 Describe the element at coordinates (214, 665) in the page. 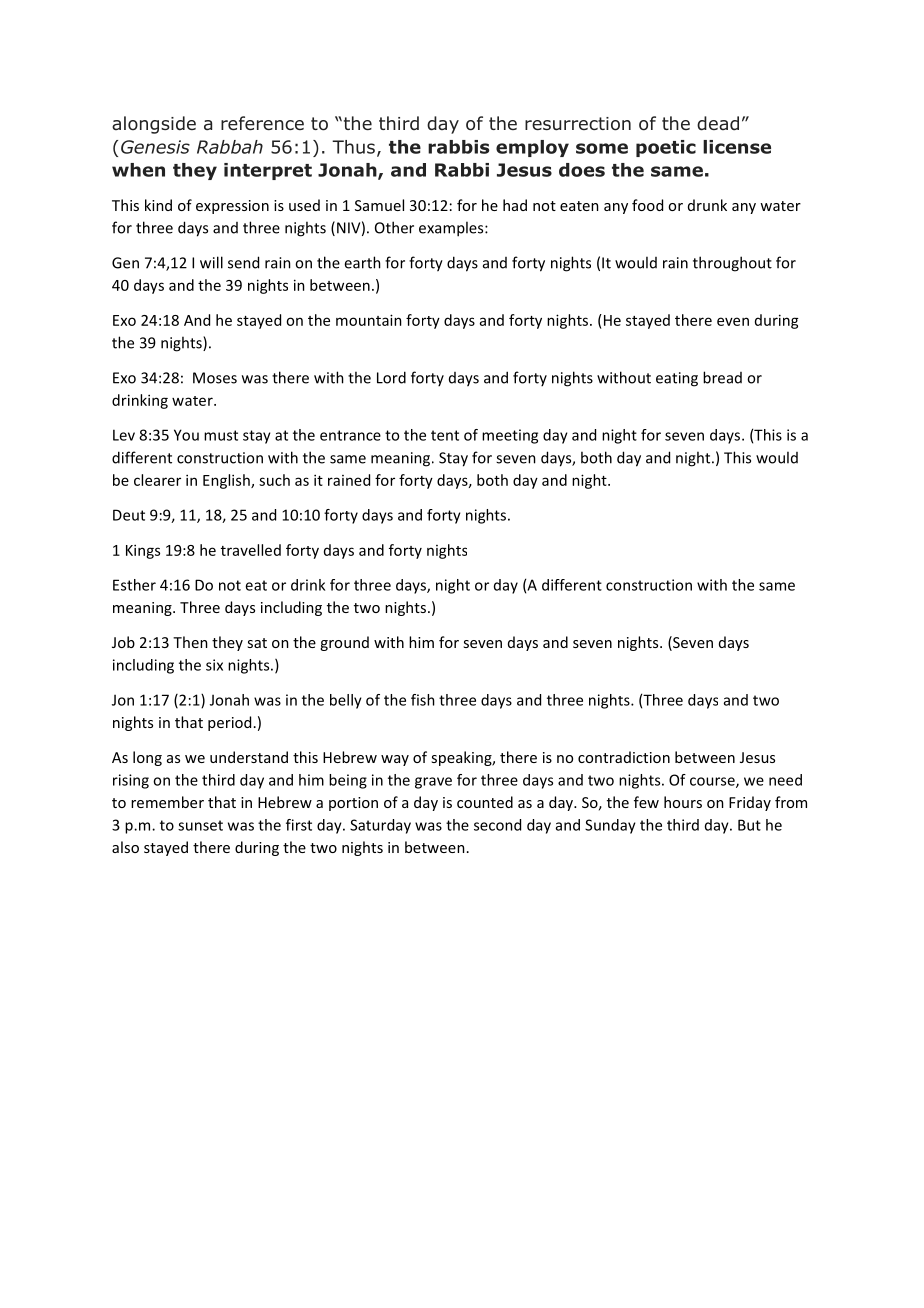

I see `six` at that location.
